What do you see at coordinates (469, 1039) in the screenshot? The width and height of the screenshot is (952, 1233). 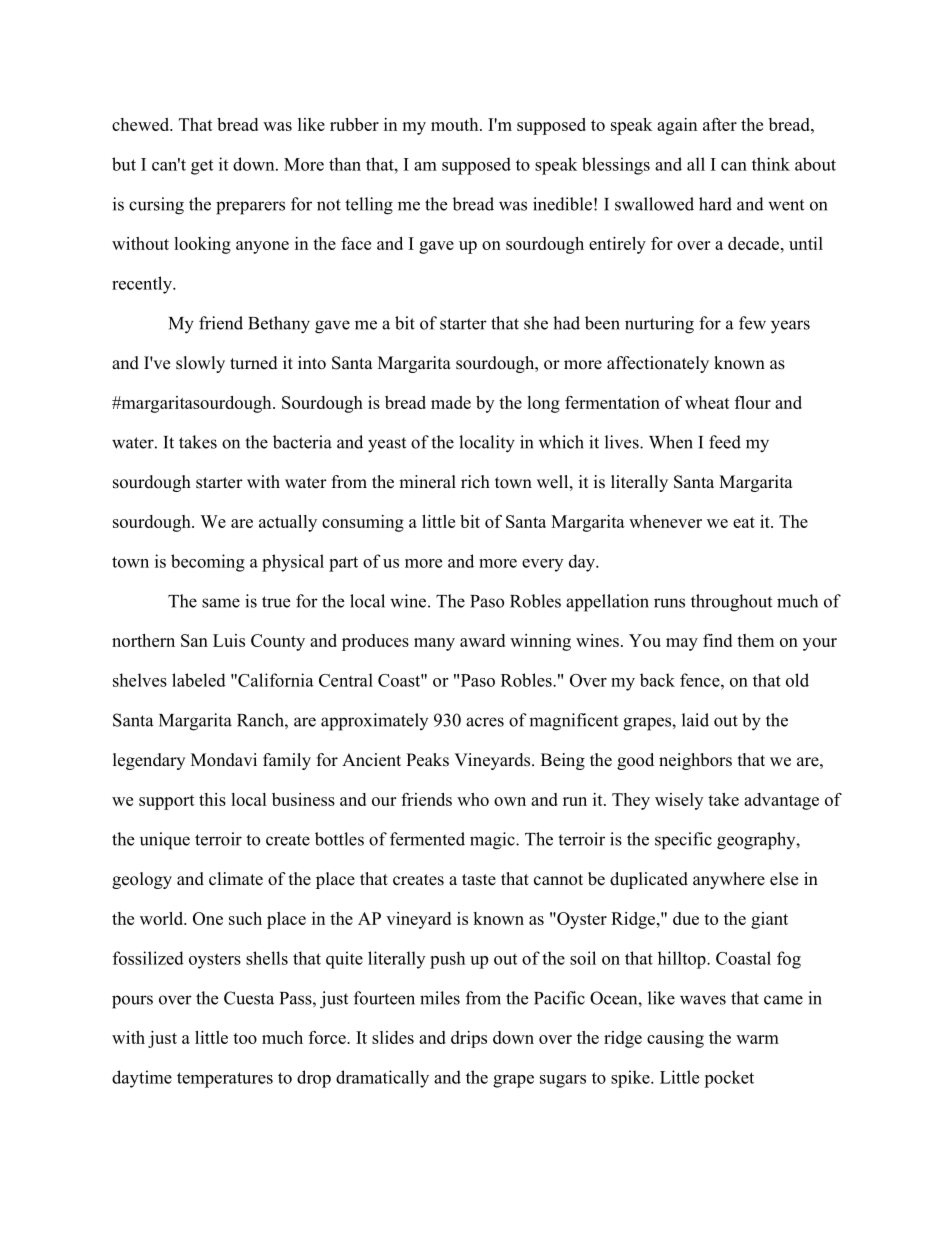 I see `drips` at bounding box center [469, 1039].
